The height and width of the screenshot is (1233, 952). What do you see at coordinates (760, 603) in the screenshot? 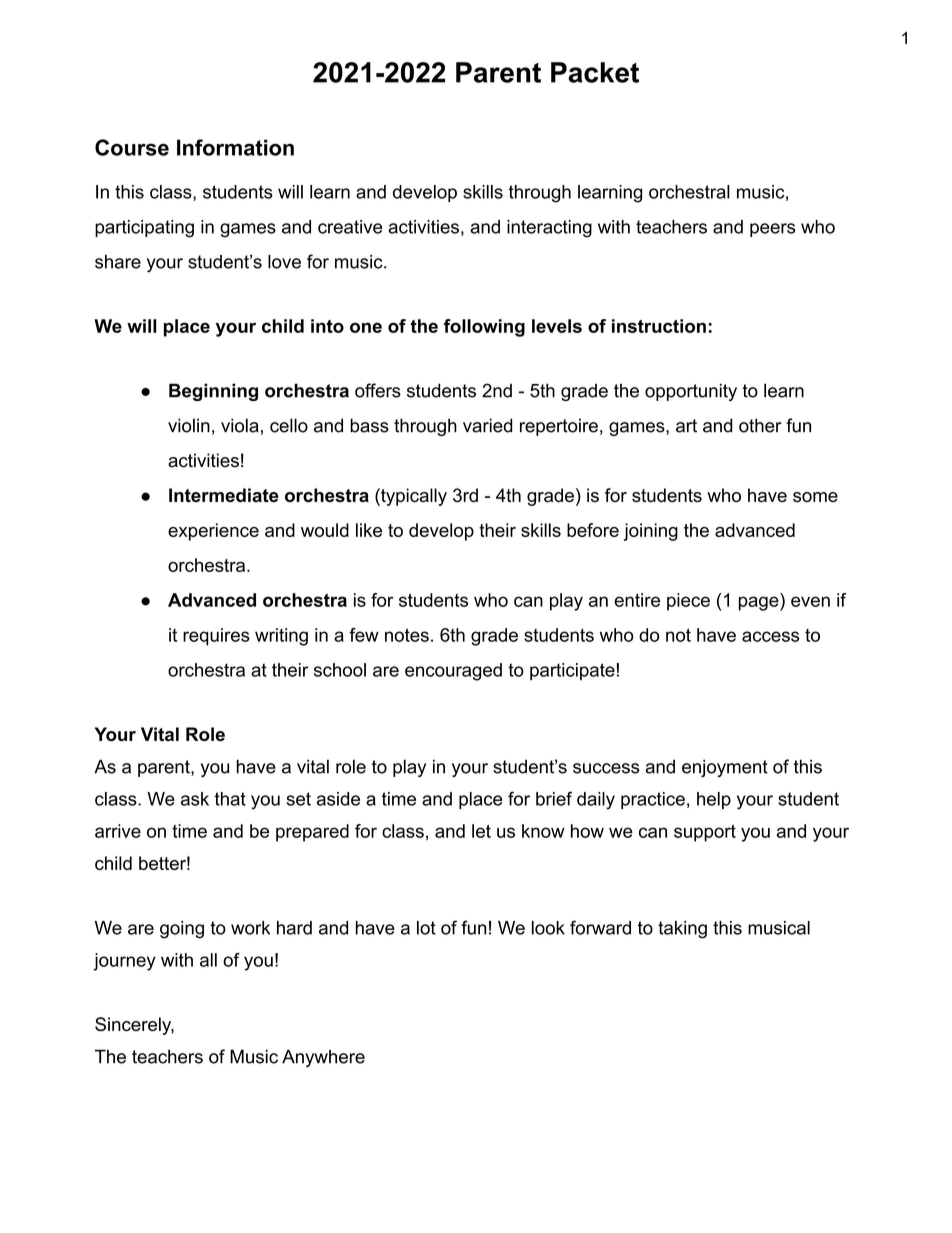
I see `page` at bounding box center [760, 603].
